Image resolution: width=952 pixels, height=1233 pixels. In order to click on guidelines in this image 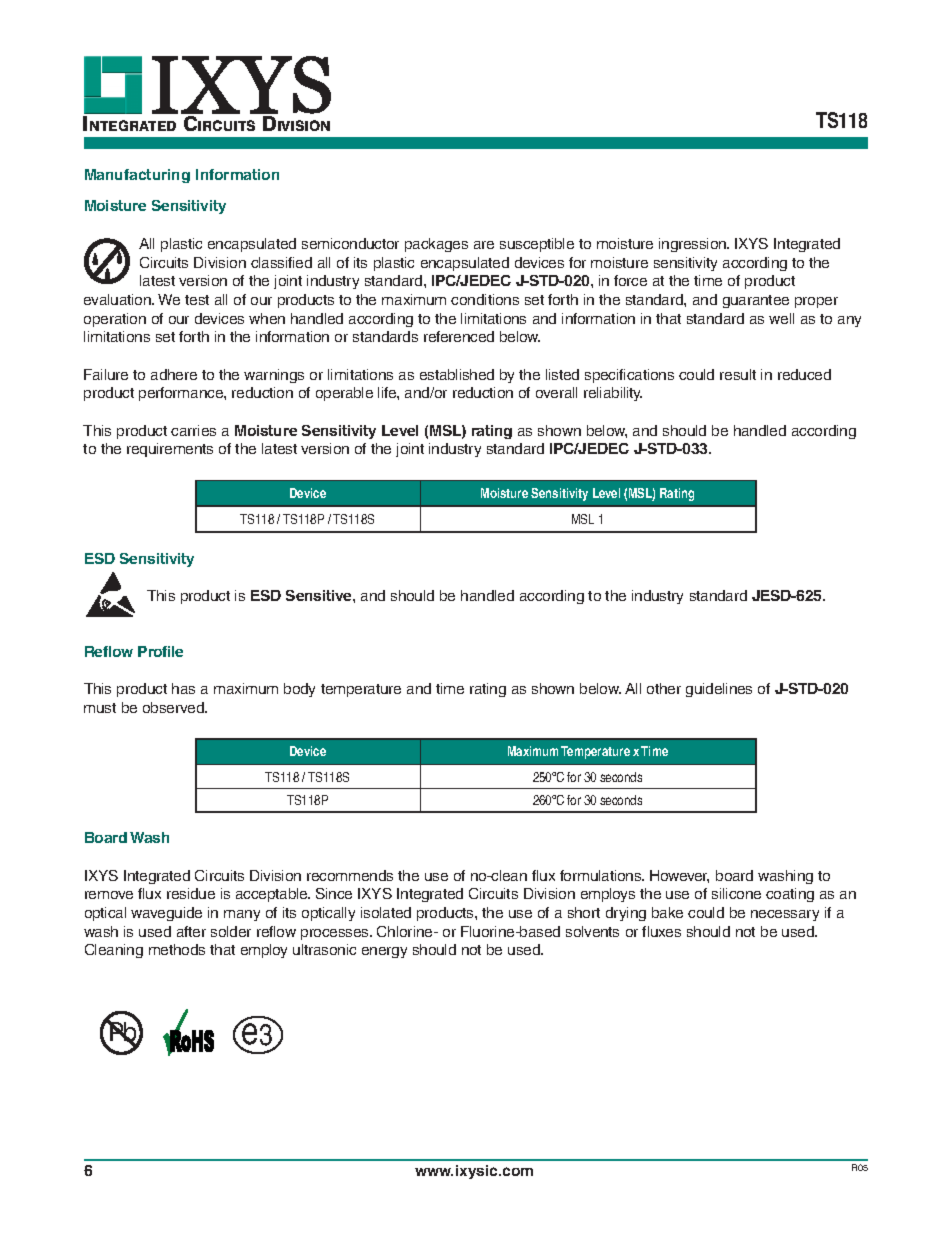, I will do `click(719, 690)`.
